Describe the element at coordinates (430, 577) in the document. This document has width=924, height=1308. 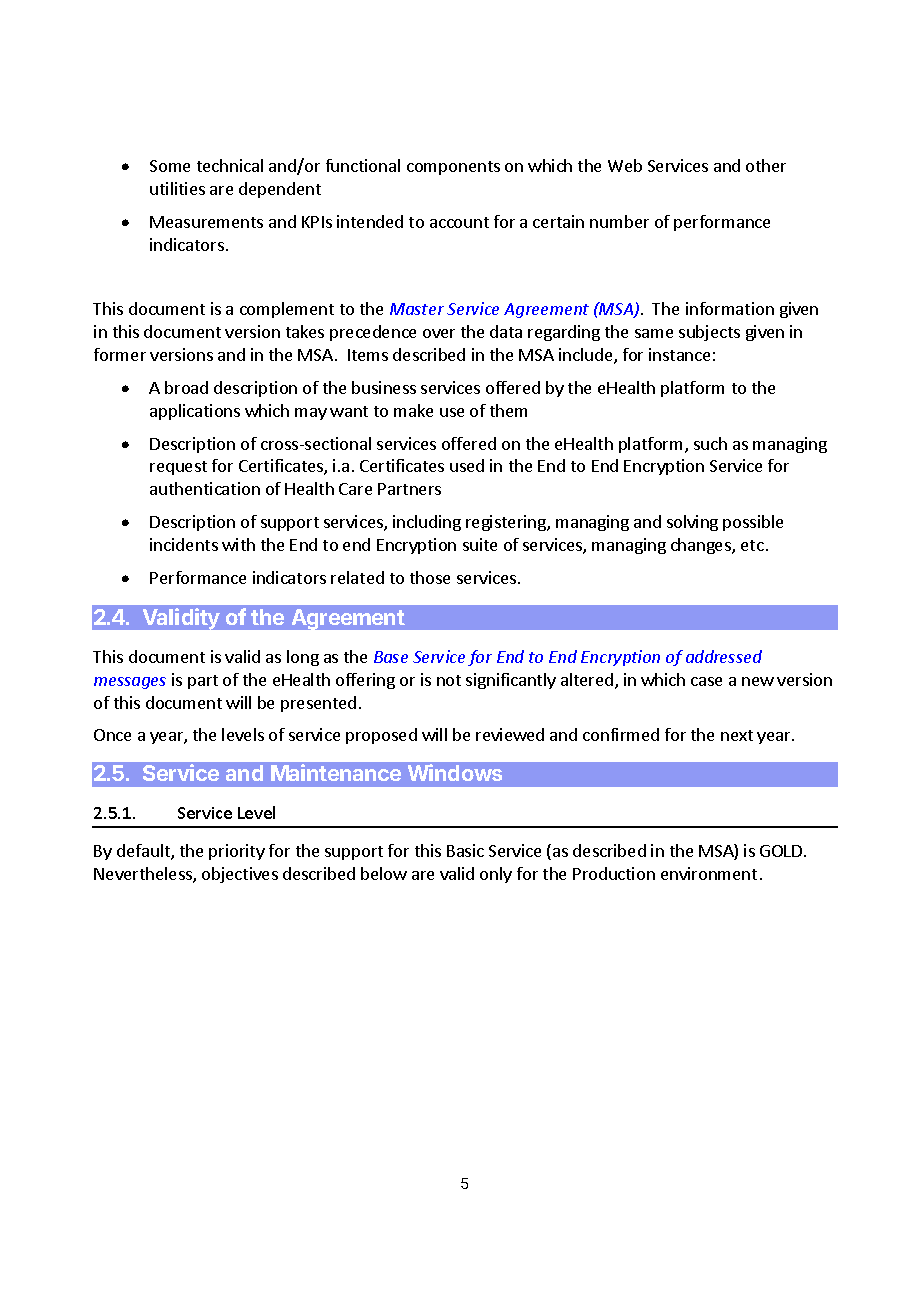
I see `those` at that location.
